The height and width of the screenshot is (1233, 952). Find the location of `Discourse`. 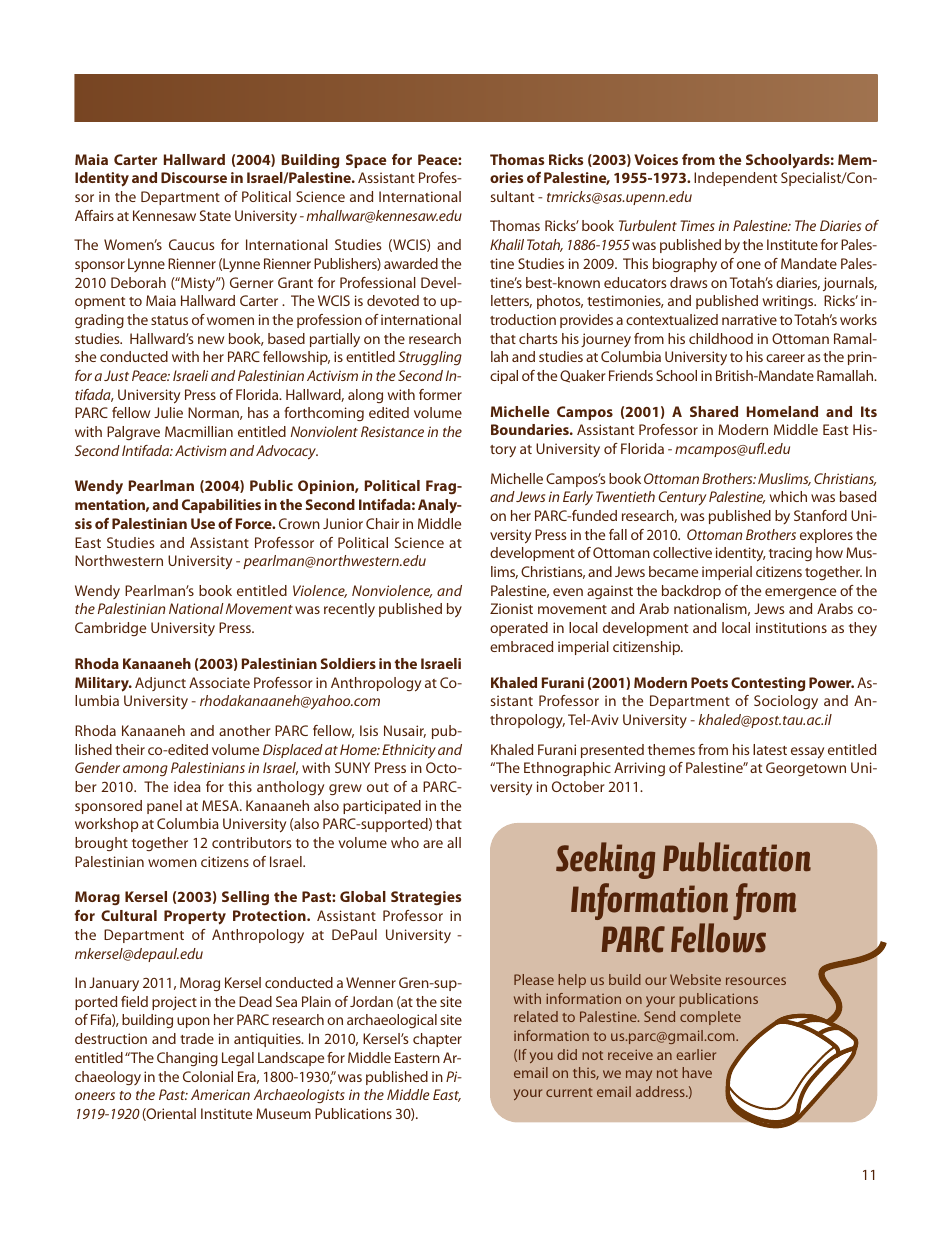

Discourse is located at coordinates (194, 177).
